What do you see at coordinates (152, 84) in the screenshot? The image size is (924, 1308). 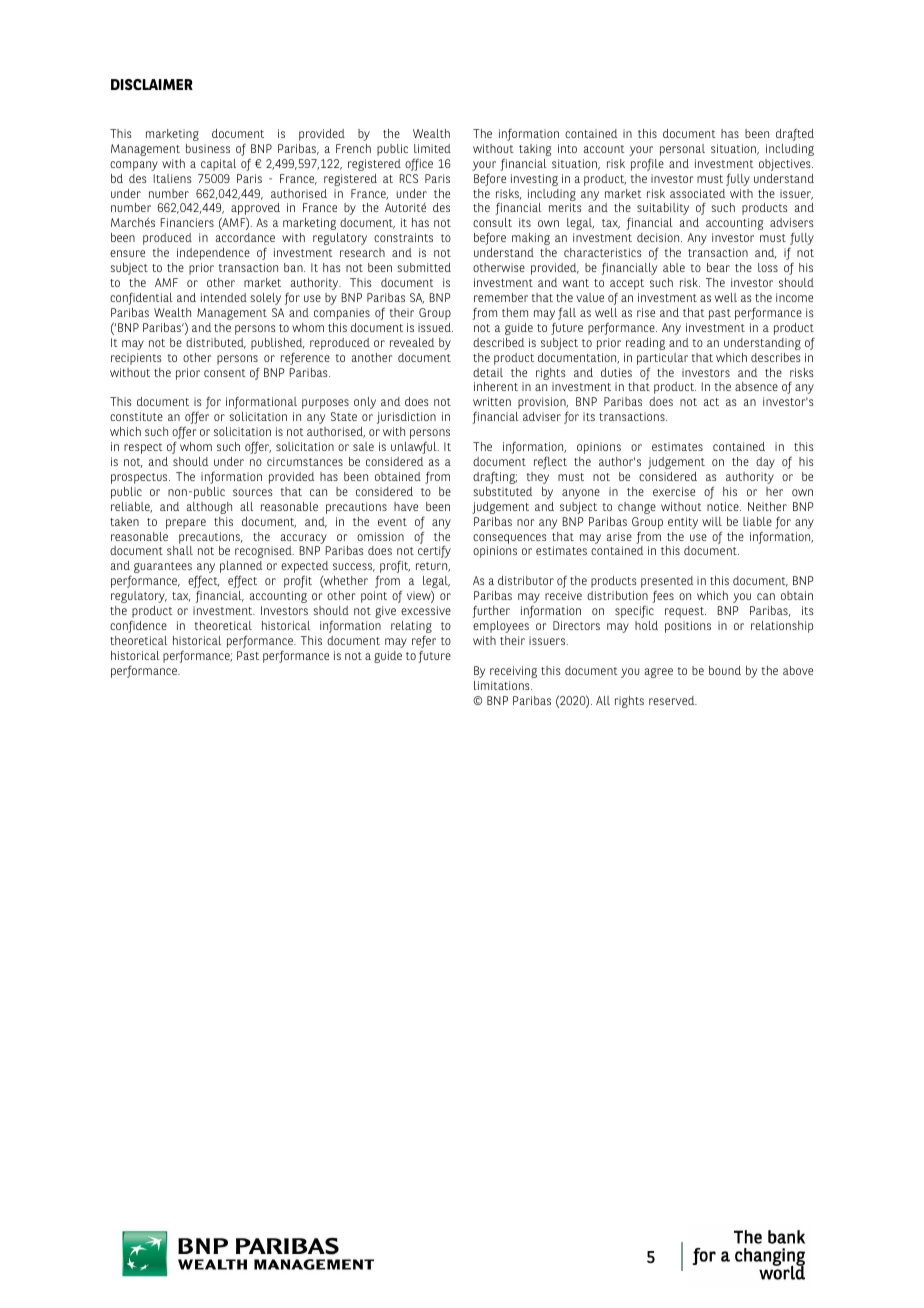 I see `DISCLAIMER` at bounding box center [152, 84].
